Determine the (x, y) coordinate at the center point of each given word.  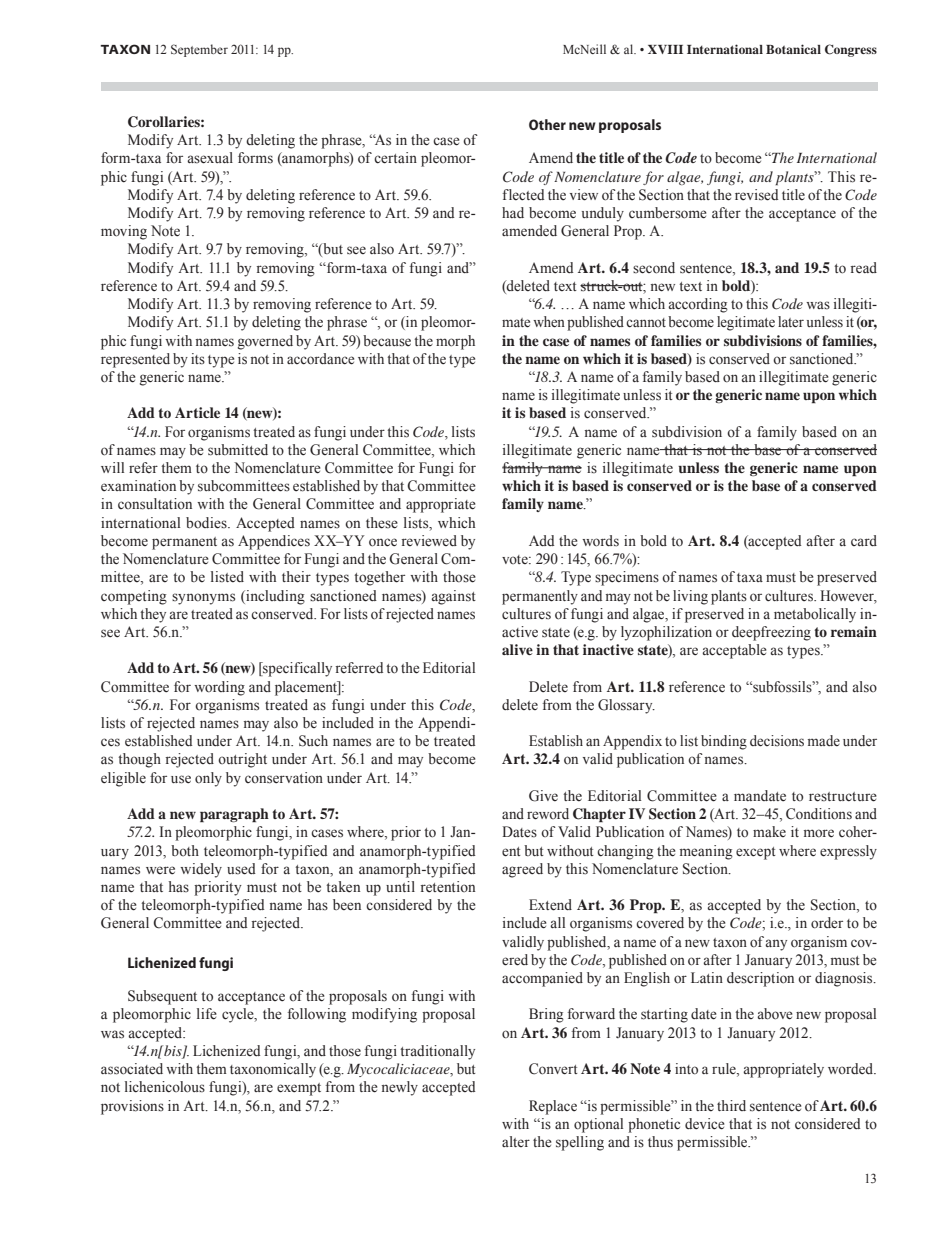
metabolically (815, 615)
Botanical (793, 49)
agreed (522, 870)
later (791, 322)
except (756, 853)
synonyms (203, 599)
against (454, 597)
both (185, 850)
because (387, 341)
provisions (132, 1107)
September (199, 50)
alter (516, 1141)
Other (547, 124)
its (198, 359)
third (731, 1105)
